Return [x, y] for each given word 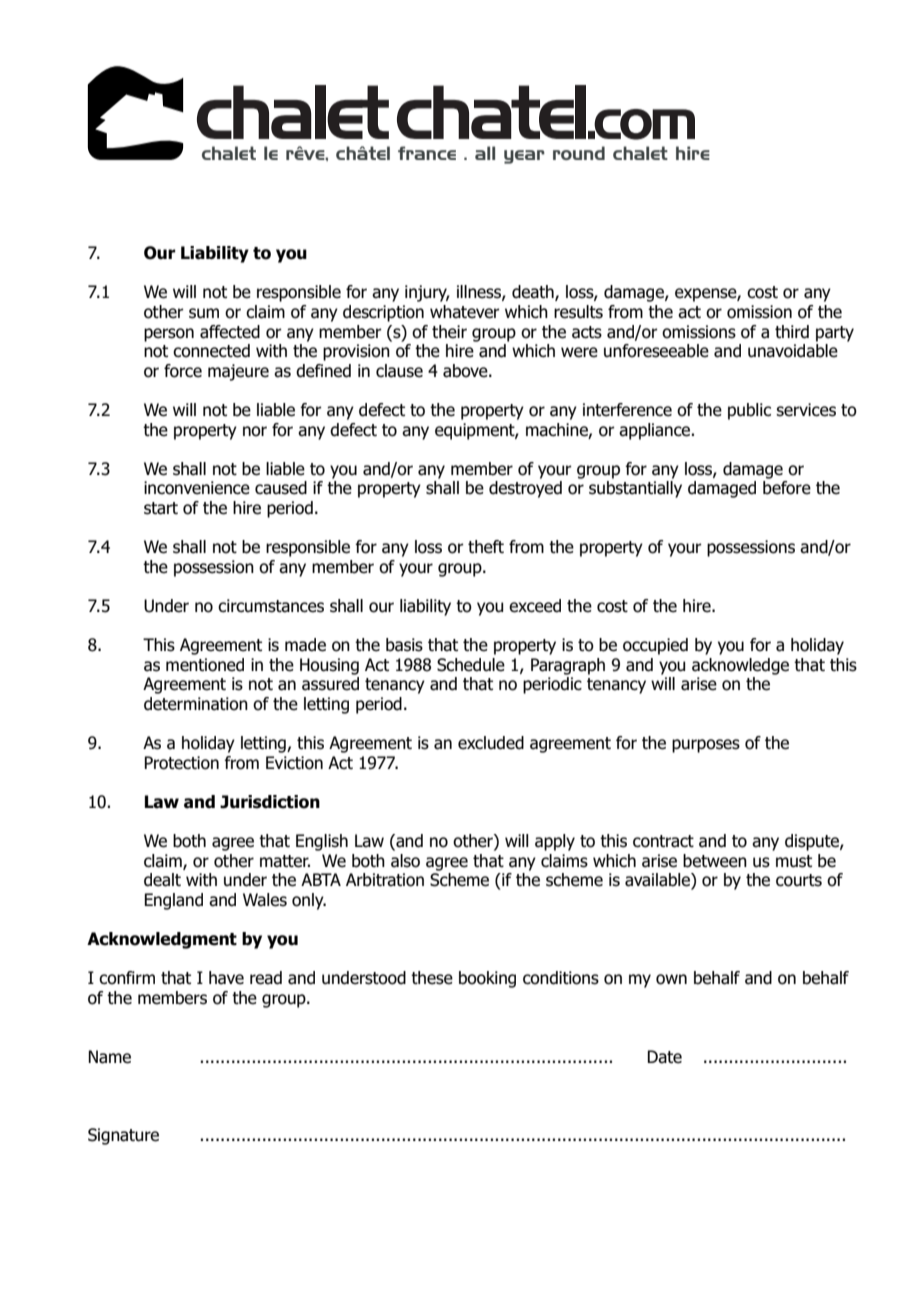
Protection [181, 763]
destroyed [525, 489]
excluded [491, 743]
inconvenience [197, 488]
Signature [123, 1136]
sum [204, 313]
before [787, 488]
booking [487, 979]
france [427, 153]
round [579, 153]
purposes [706, 746]
